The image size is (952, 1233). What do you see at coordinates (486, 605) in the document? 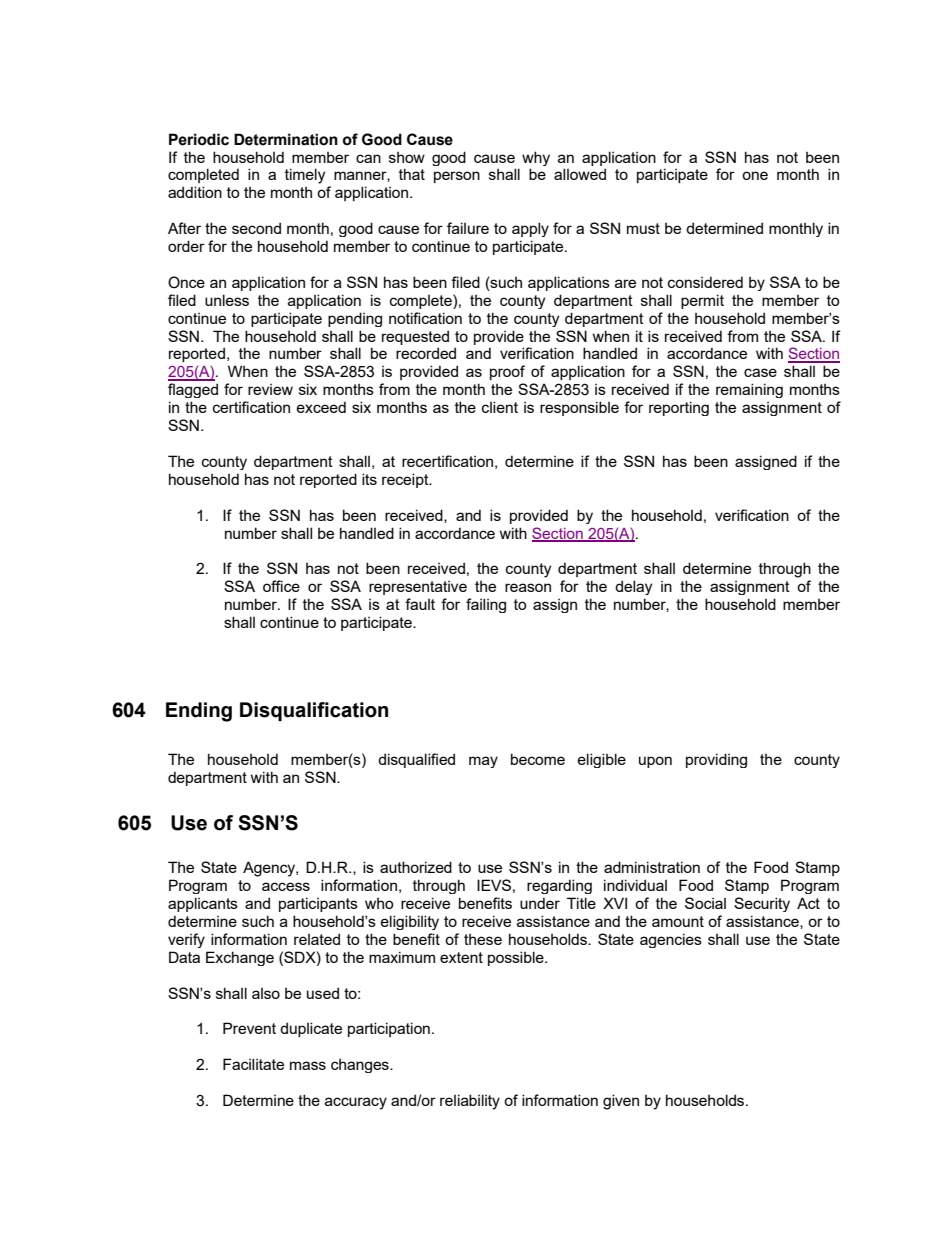
I see `failing` at bounding box center [486, 605].
